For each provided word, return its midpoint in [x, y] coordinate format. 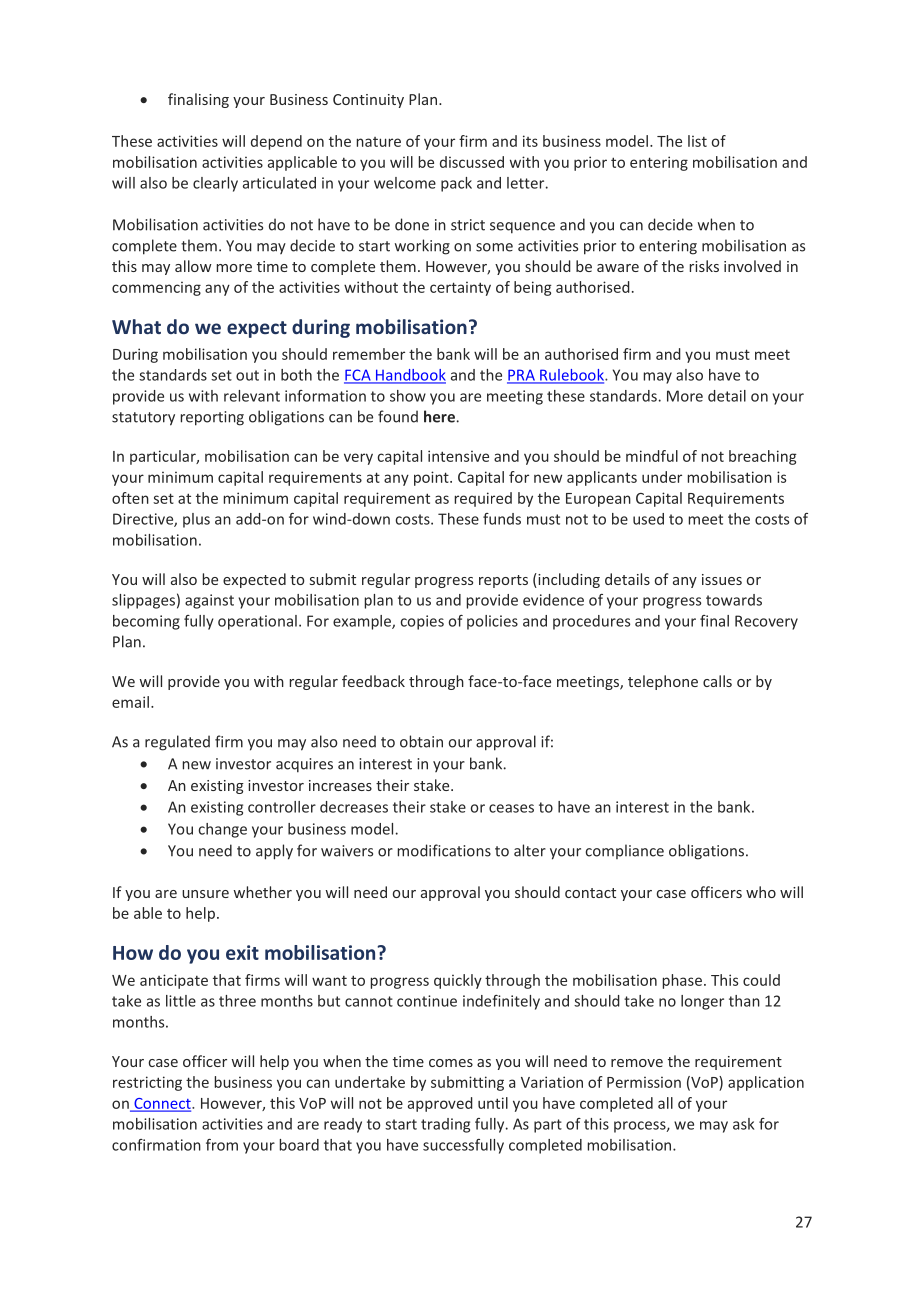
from [222, 1145]
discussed [472, 162]
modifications [444, 850]
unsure [205, 894]
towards [734, 600]
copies [422, 622]
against [209, 601]
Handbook [410, 376]
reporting [212, 418]
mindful [652, 456]
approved [440, 1104]
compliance [625, 851]
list [697, 141]
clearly [215, 184]
